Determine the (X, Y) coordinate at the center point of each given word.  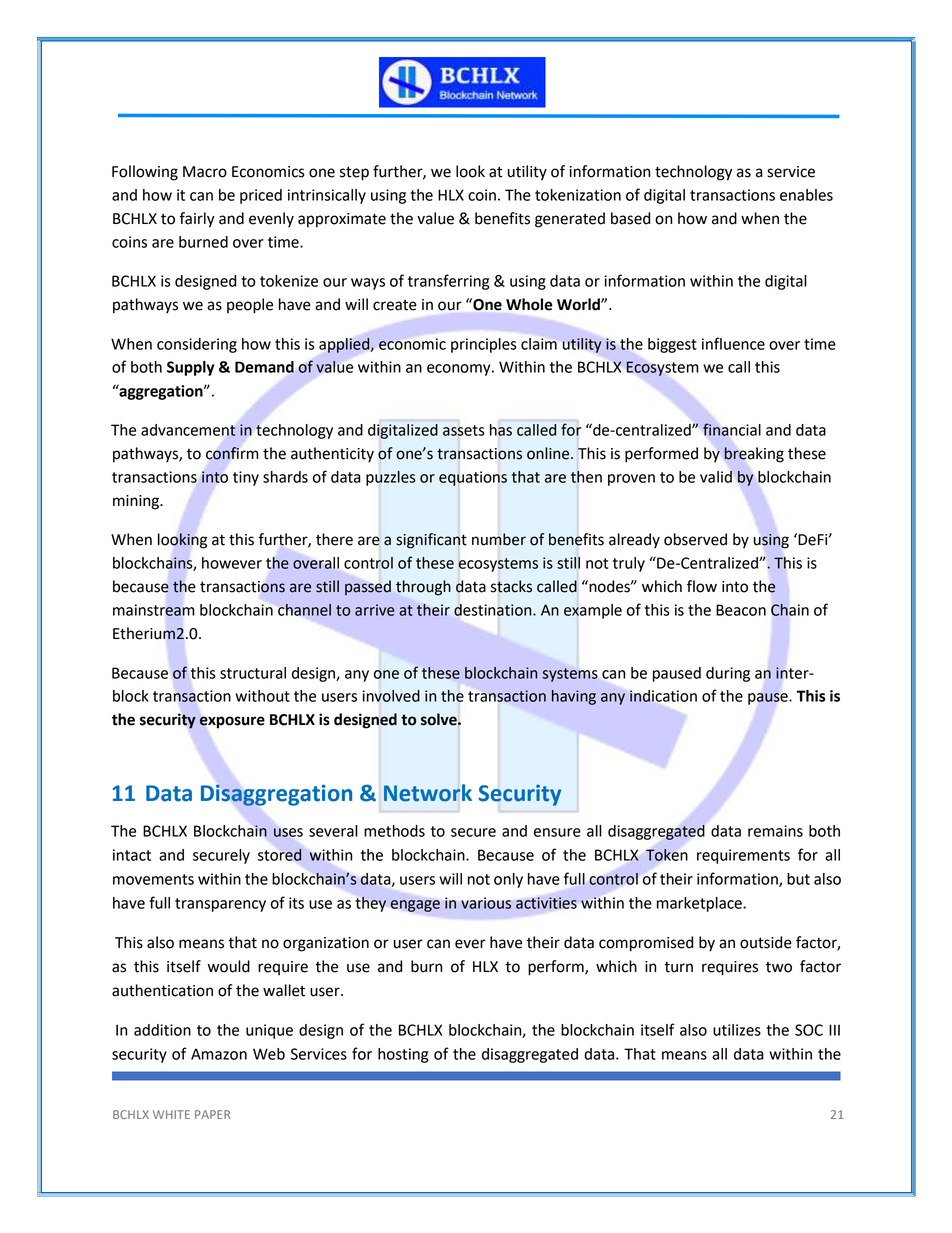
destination (494, 610)
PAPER (212, 1114)
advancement (188, 430)
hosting (403, 1055)
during (728, 674)
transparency (220, 905)
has (501, 430)
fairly (197, 220)
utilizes (737, 1030)
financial (732, 429)
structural (253, 673)
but (798, 879)
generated (570, 220)
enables (806, 195)
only (508, 880)
